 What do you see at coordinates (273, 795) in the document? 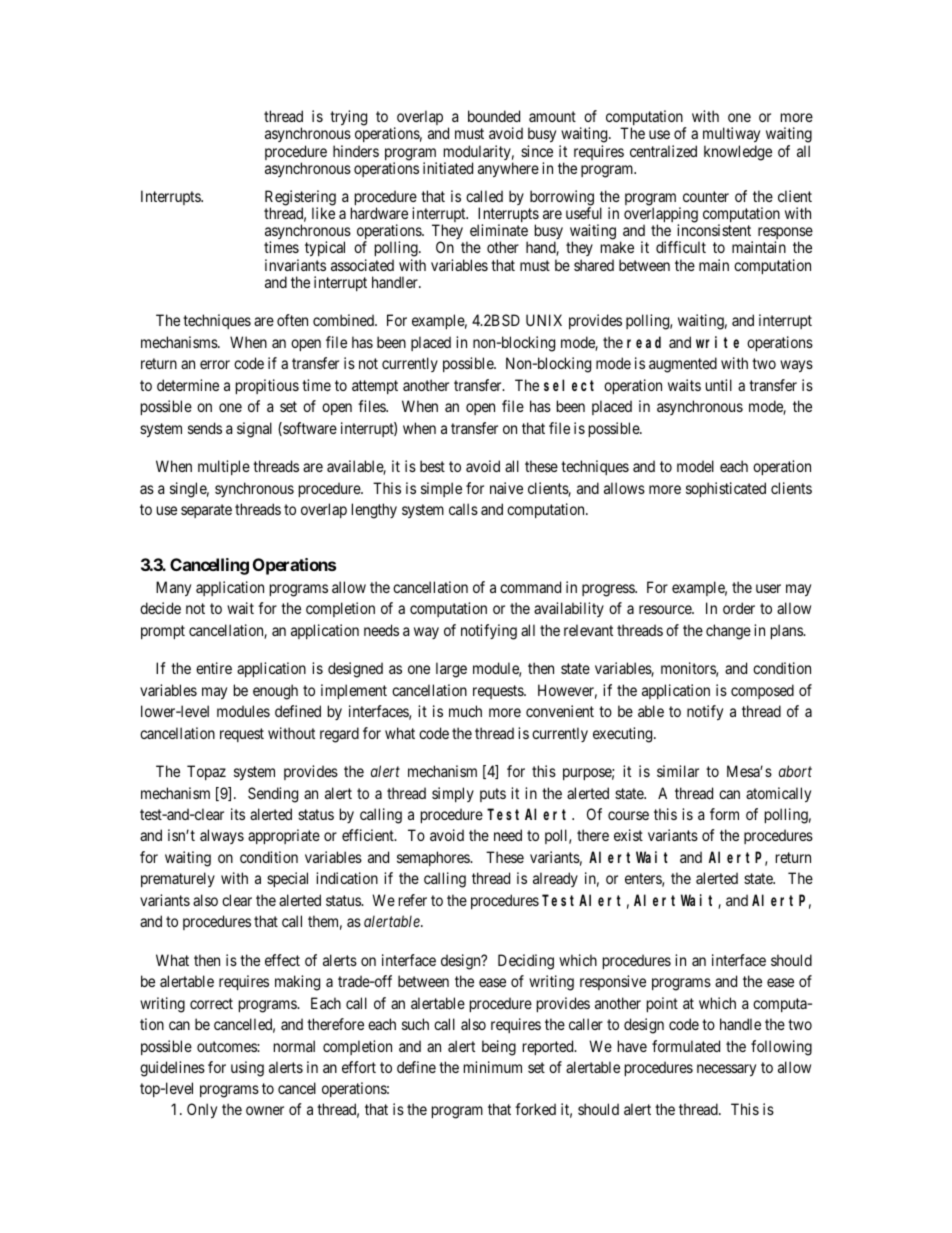
I see `Sending` at bounding box center [273, 795].
